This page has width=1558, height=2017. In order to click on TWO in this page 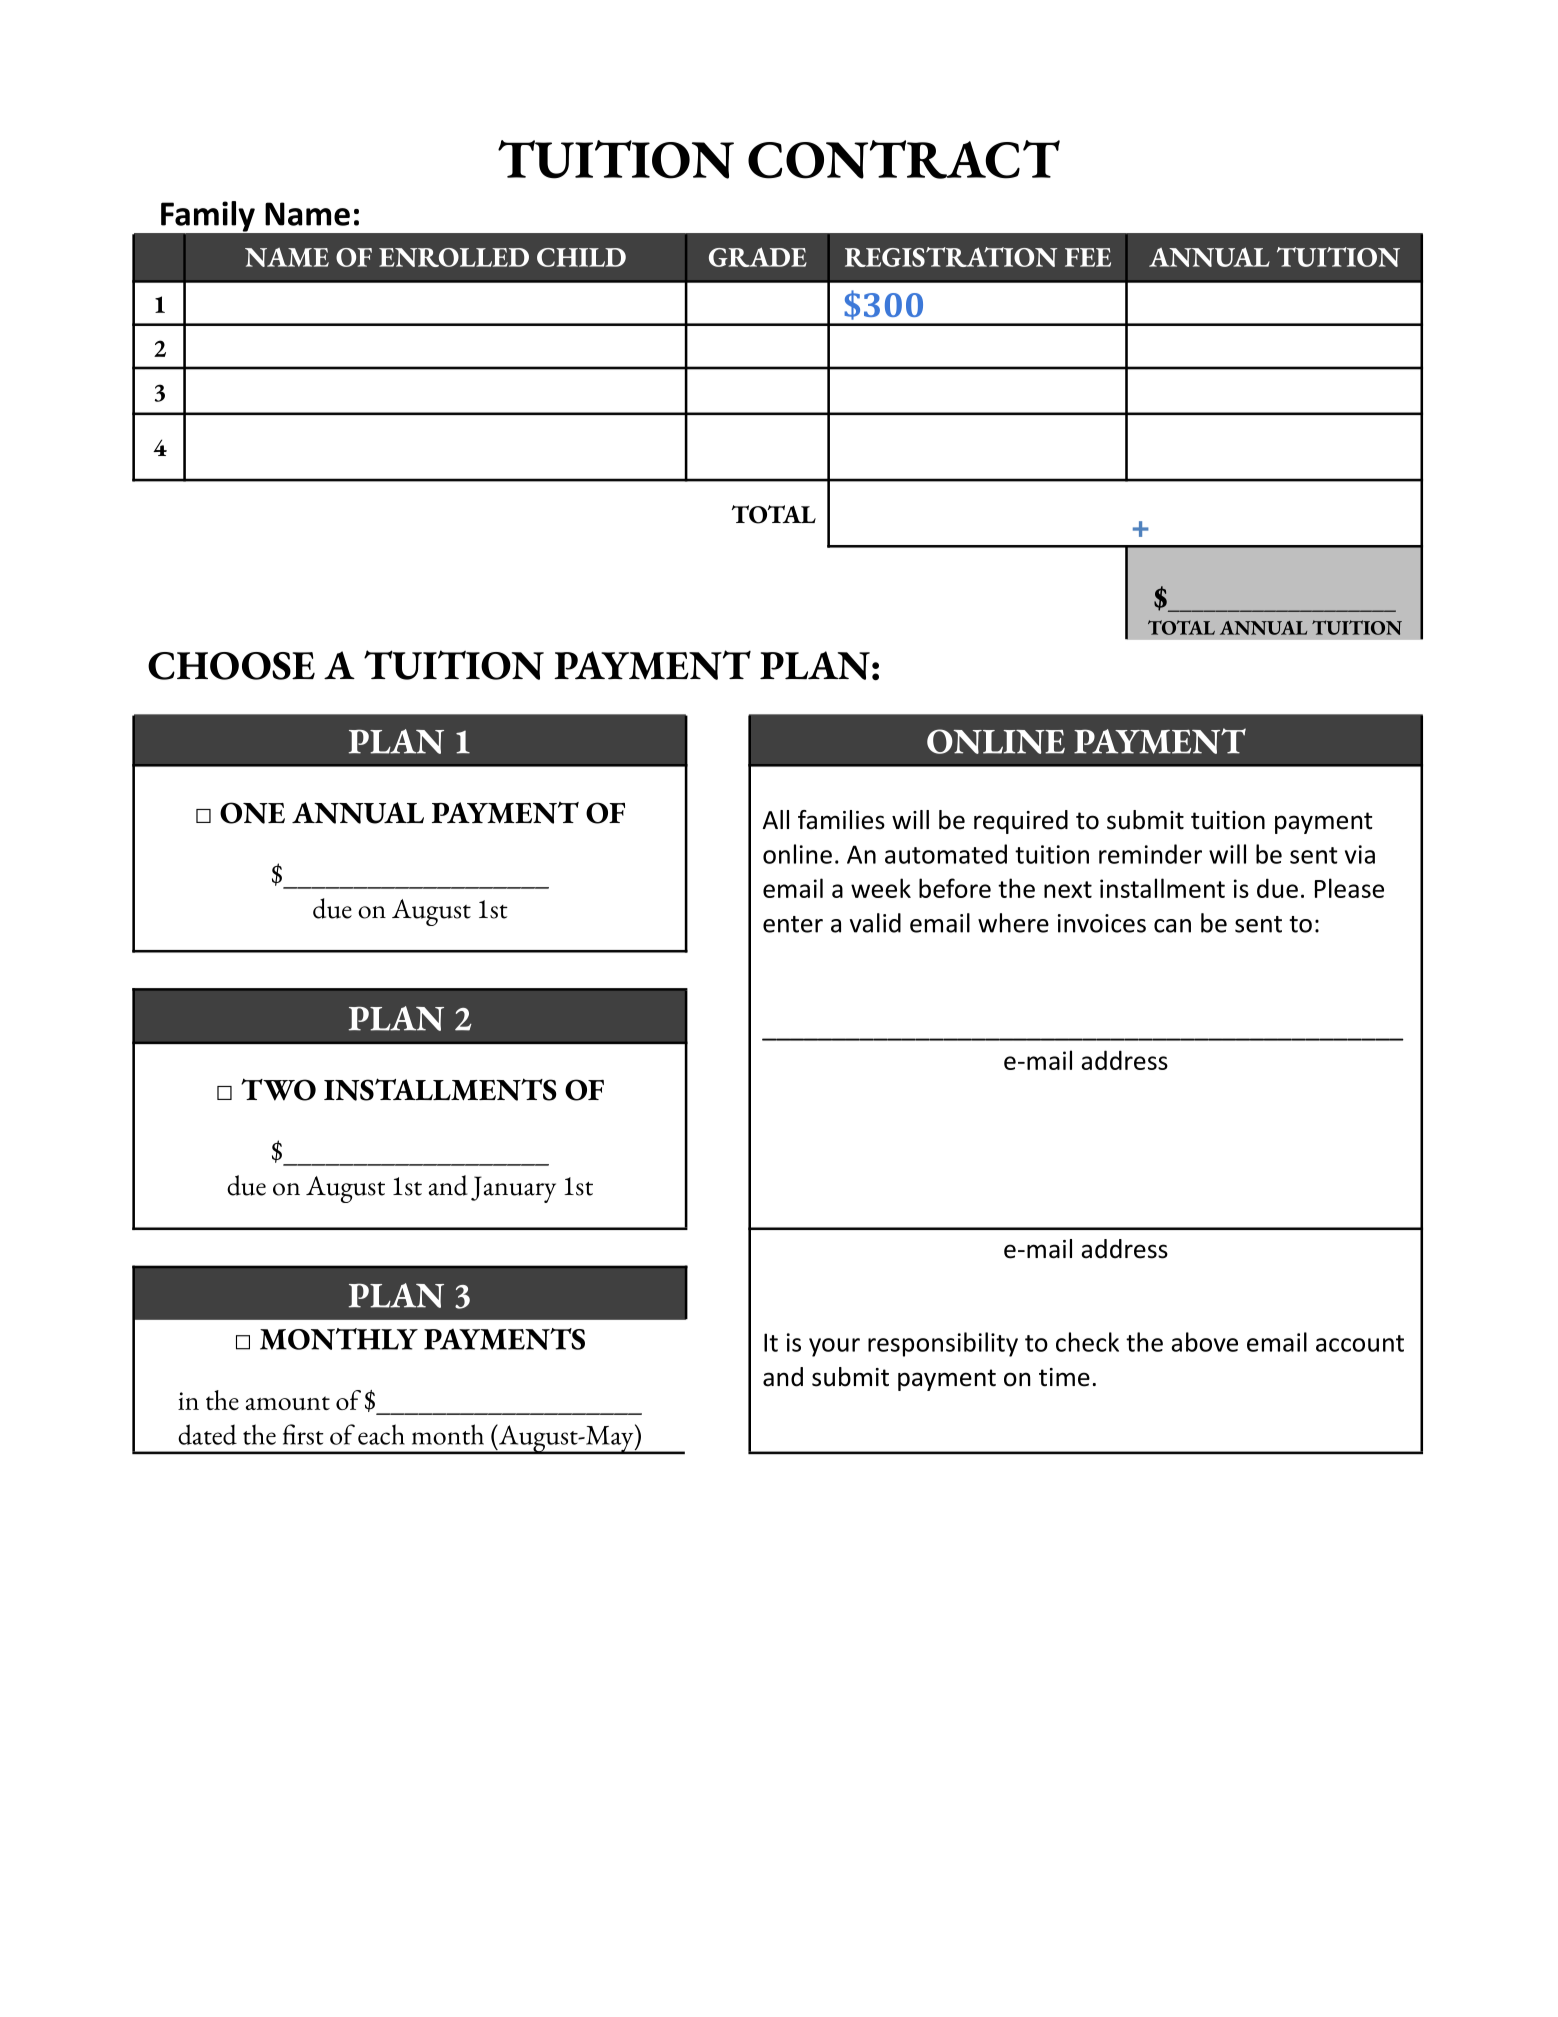, I will do `click(278, 1089)`.
